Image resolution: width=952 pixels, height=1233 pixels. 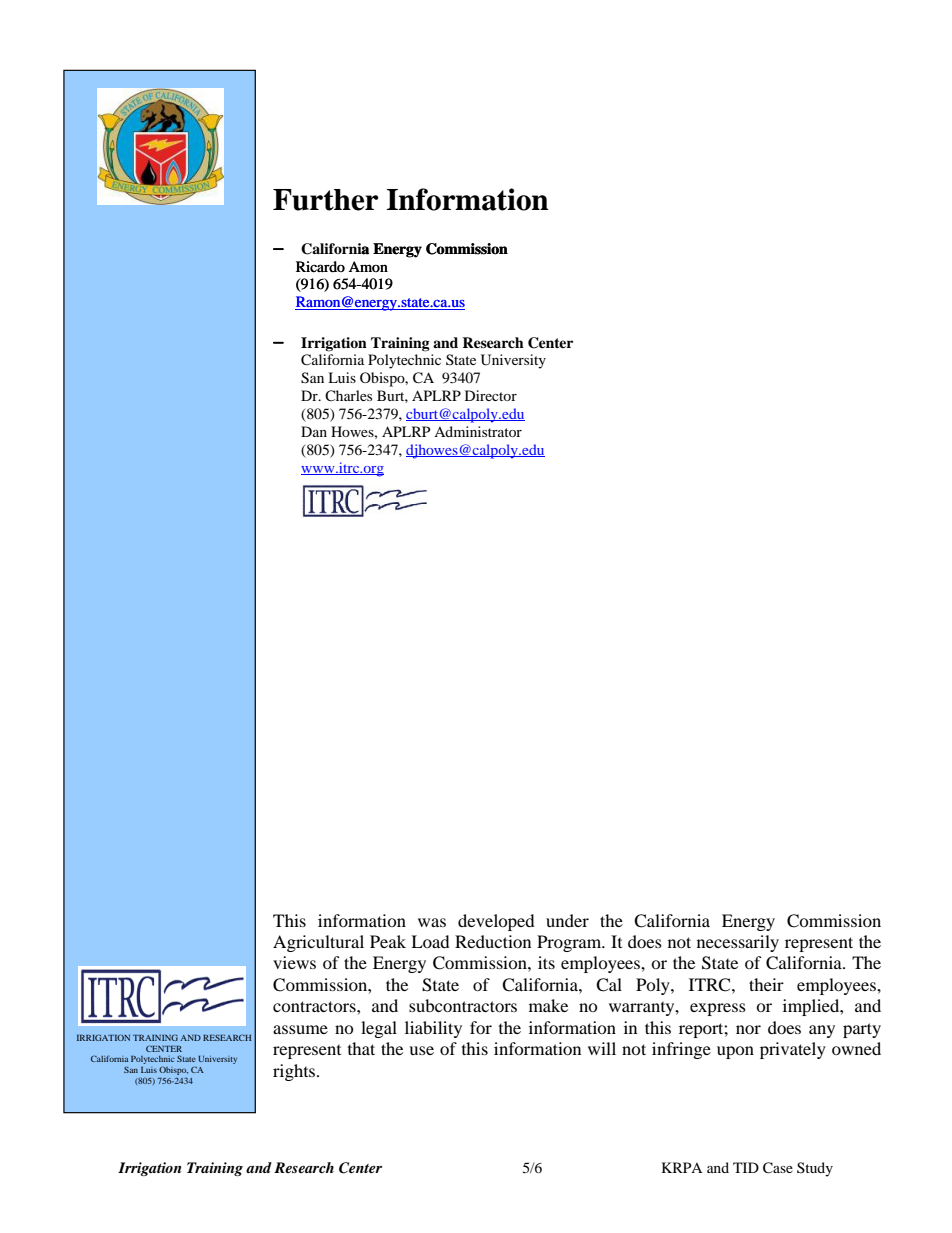 What do you see at coordinates (318, 943) in the screenshot?
I see `Agricultural` at bounding box center [318, 943].
